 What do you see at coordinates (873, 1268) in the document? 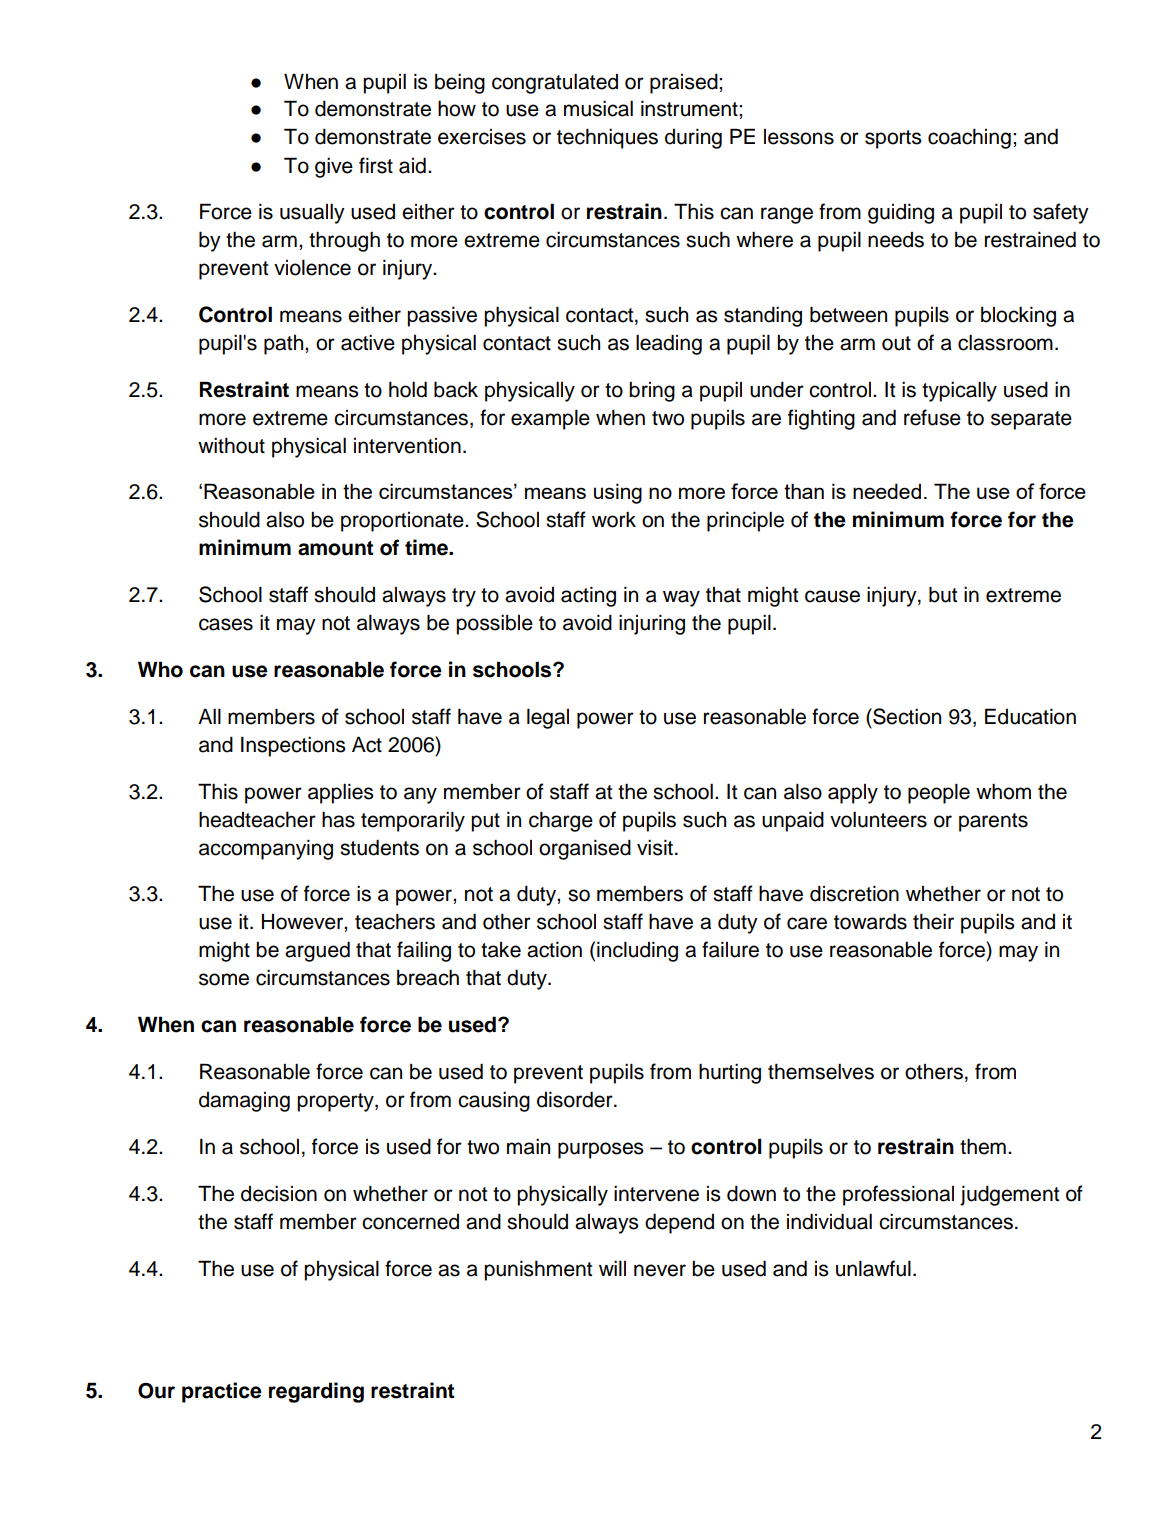
I see `unlawful` at bounding box center [873, 1268].
